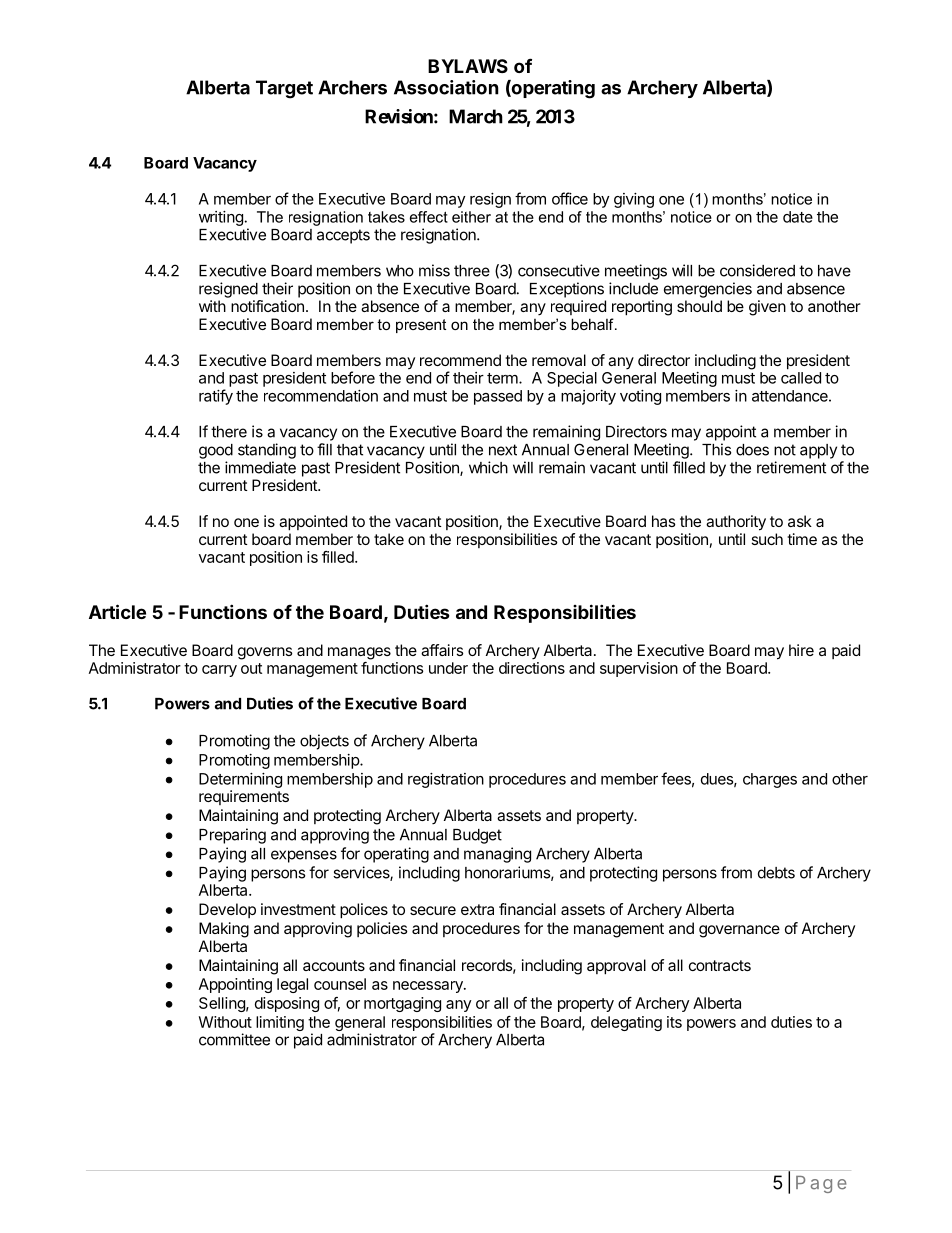  Describe the element at coordinates (234, 1039) in the image. I see `committee` at that location.
